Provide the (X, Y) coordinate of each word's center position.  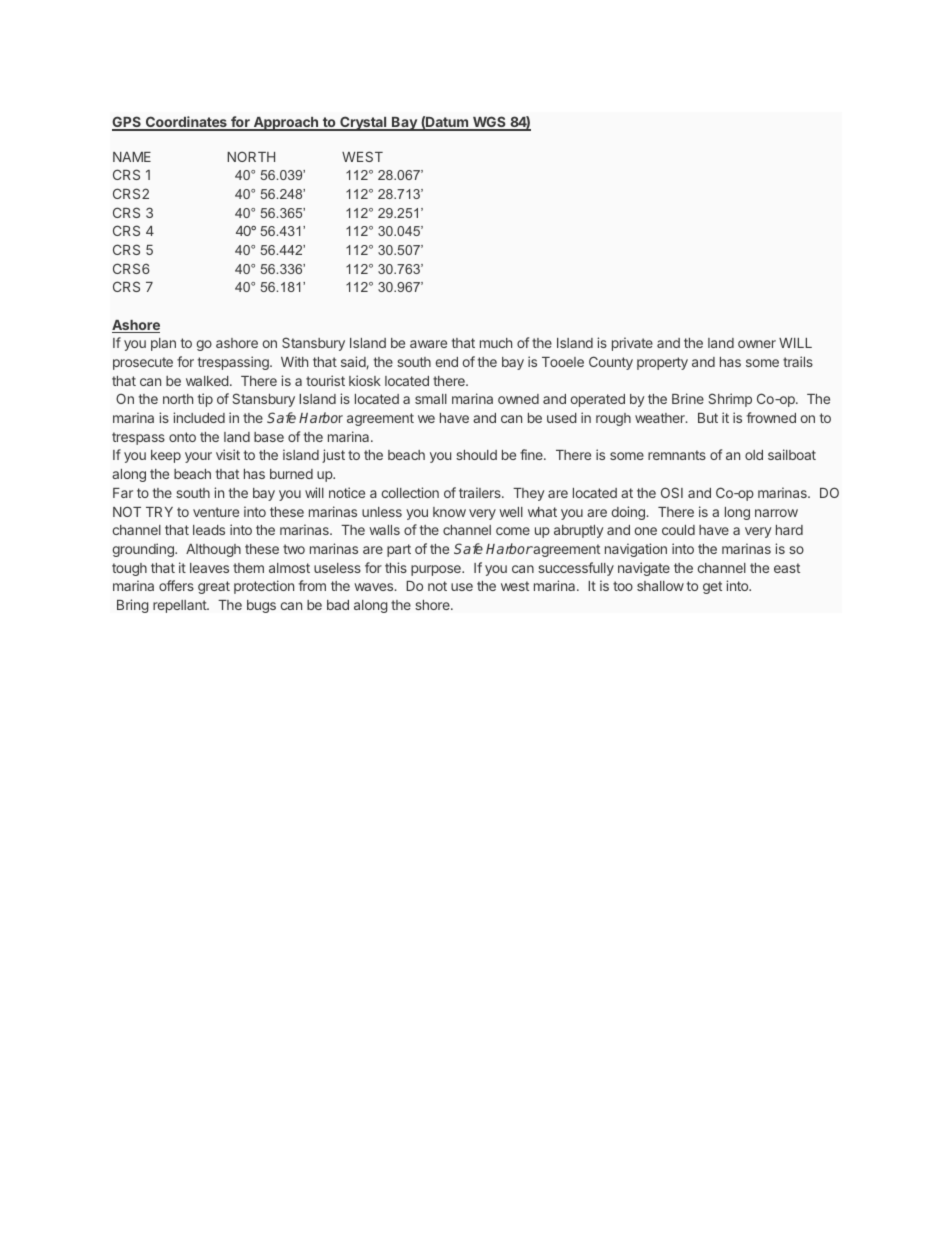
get (712, 587)
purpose (437, 570)
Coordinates (186, 123)
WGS (489, 123)
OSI (672, 492)
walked (207, 381)
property (662, 363)
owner (757, 344)
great (214, 587)
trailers (481, 492)
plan (163, 344)
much (496, 343)
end (447, 362)
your (198, 457)
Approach (285, 124)
